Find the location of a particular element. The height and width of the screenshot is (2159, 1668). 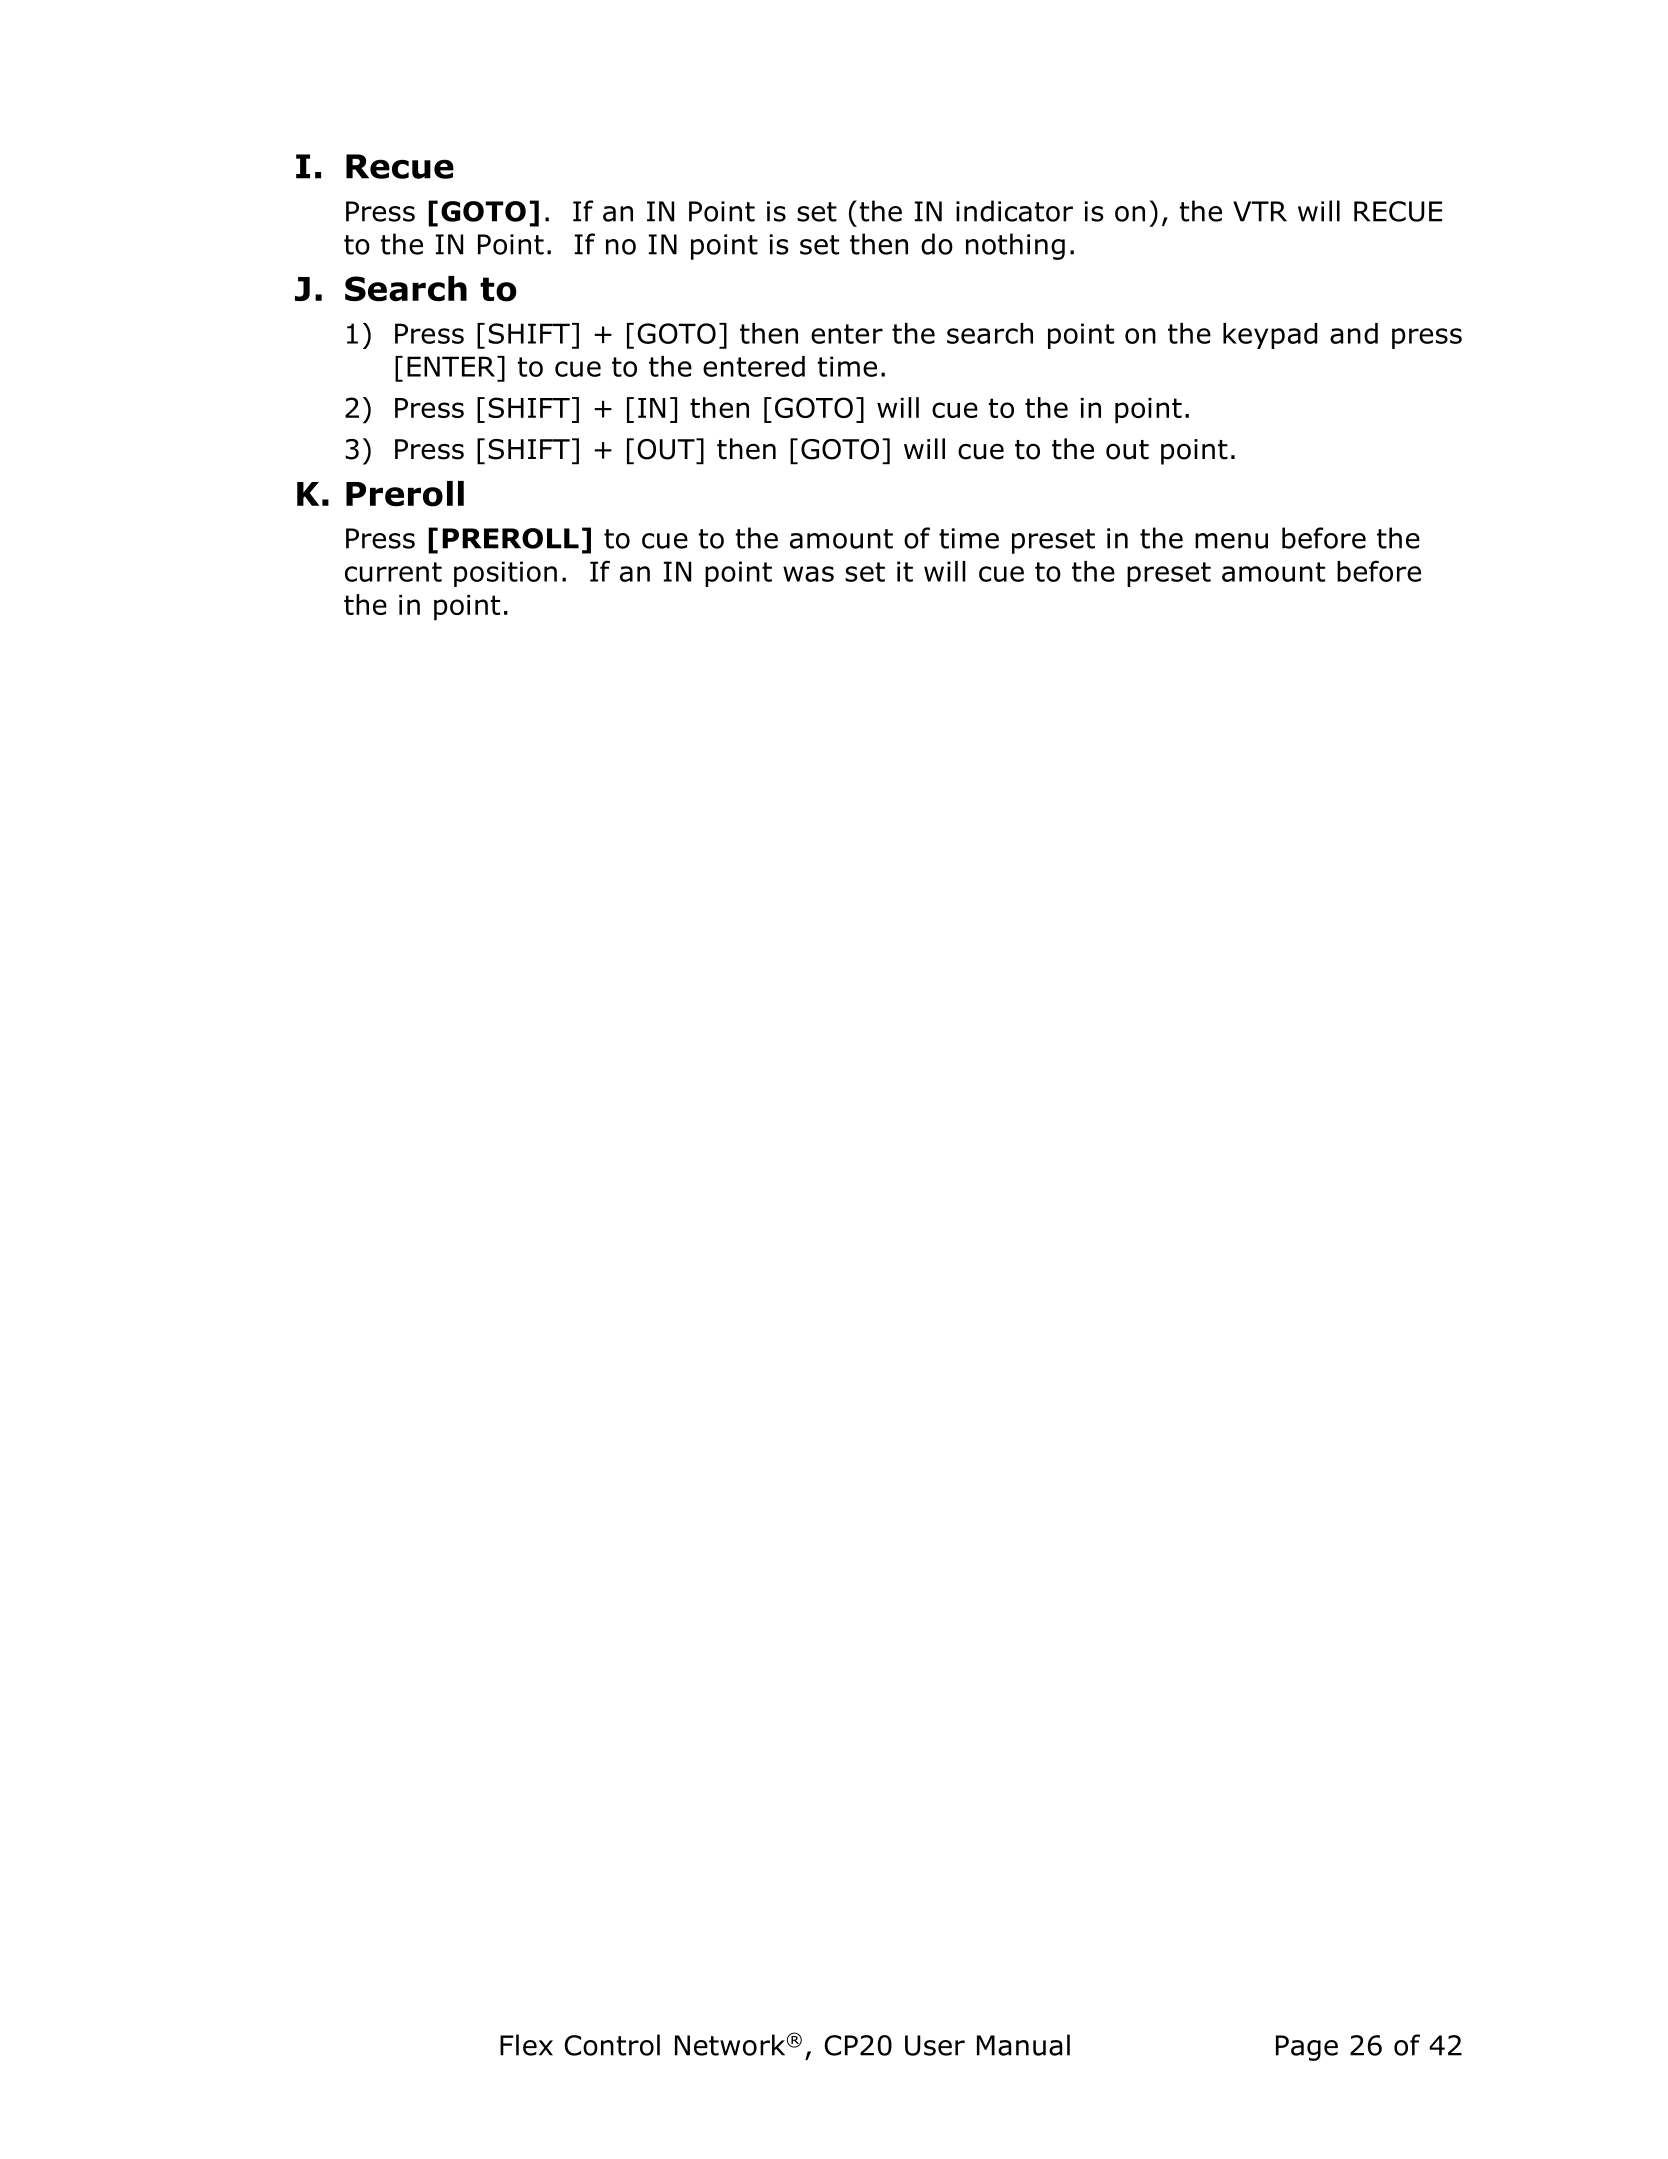

nothing is located at coordinates (1015, 246).
